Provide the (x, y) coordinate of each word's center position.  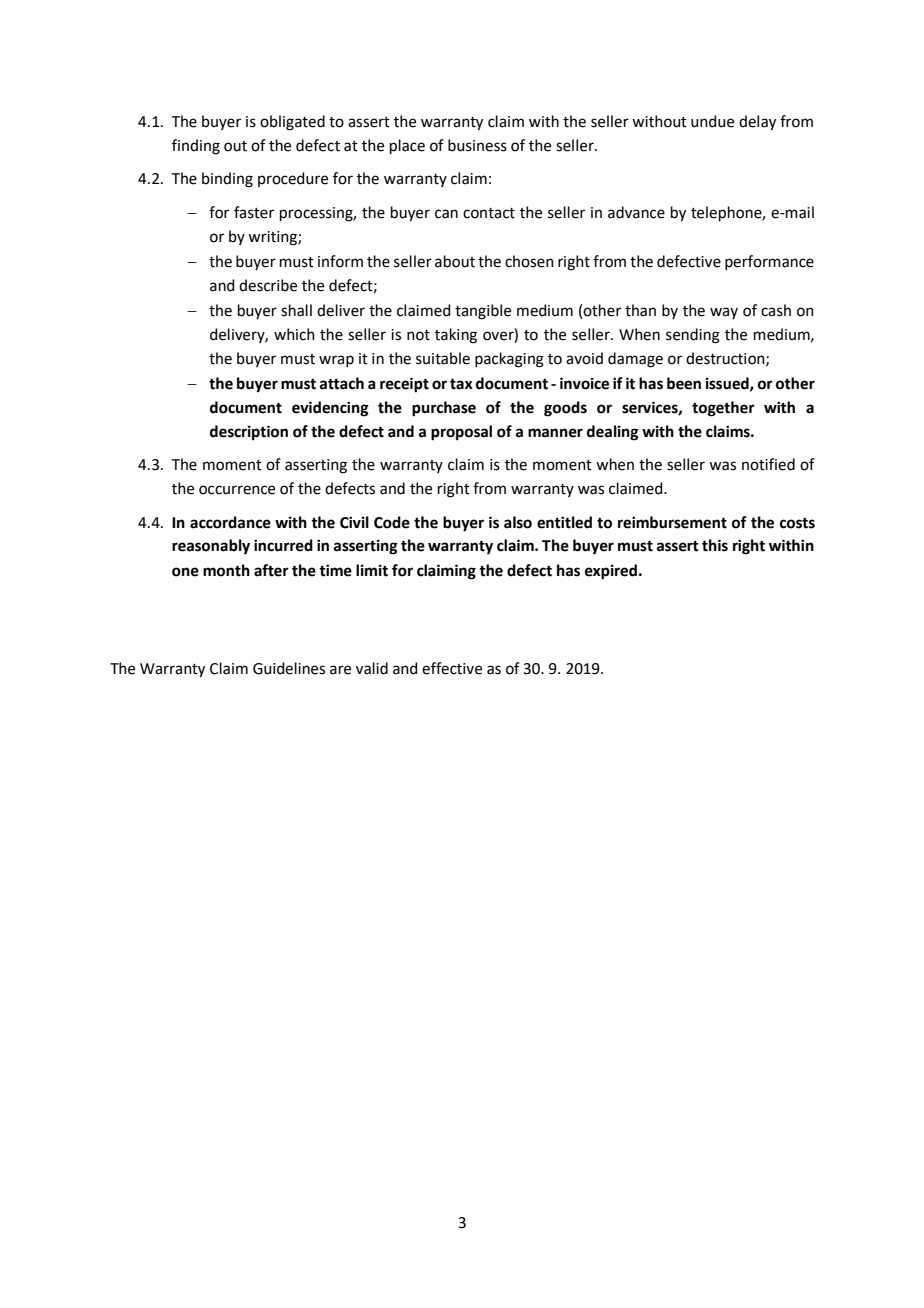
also (518, 522)
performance (769, 262)
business (477, 145)
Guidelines (289, 668)
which (294, 334)
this (715, 545)
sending (693, 336)
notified (768, 464)
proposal (461, 433)
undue (712, 121)
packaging (509, 360)
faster (254, 212)
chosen (529, 261)
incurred (283, 545)
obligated (292, 123)
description (249, 433)
